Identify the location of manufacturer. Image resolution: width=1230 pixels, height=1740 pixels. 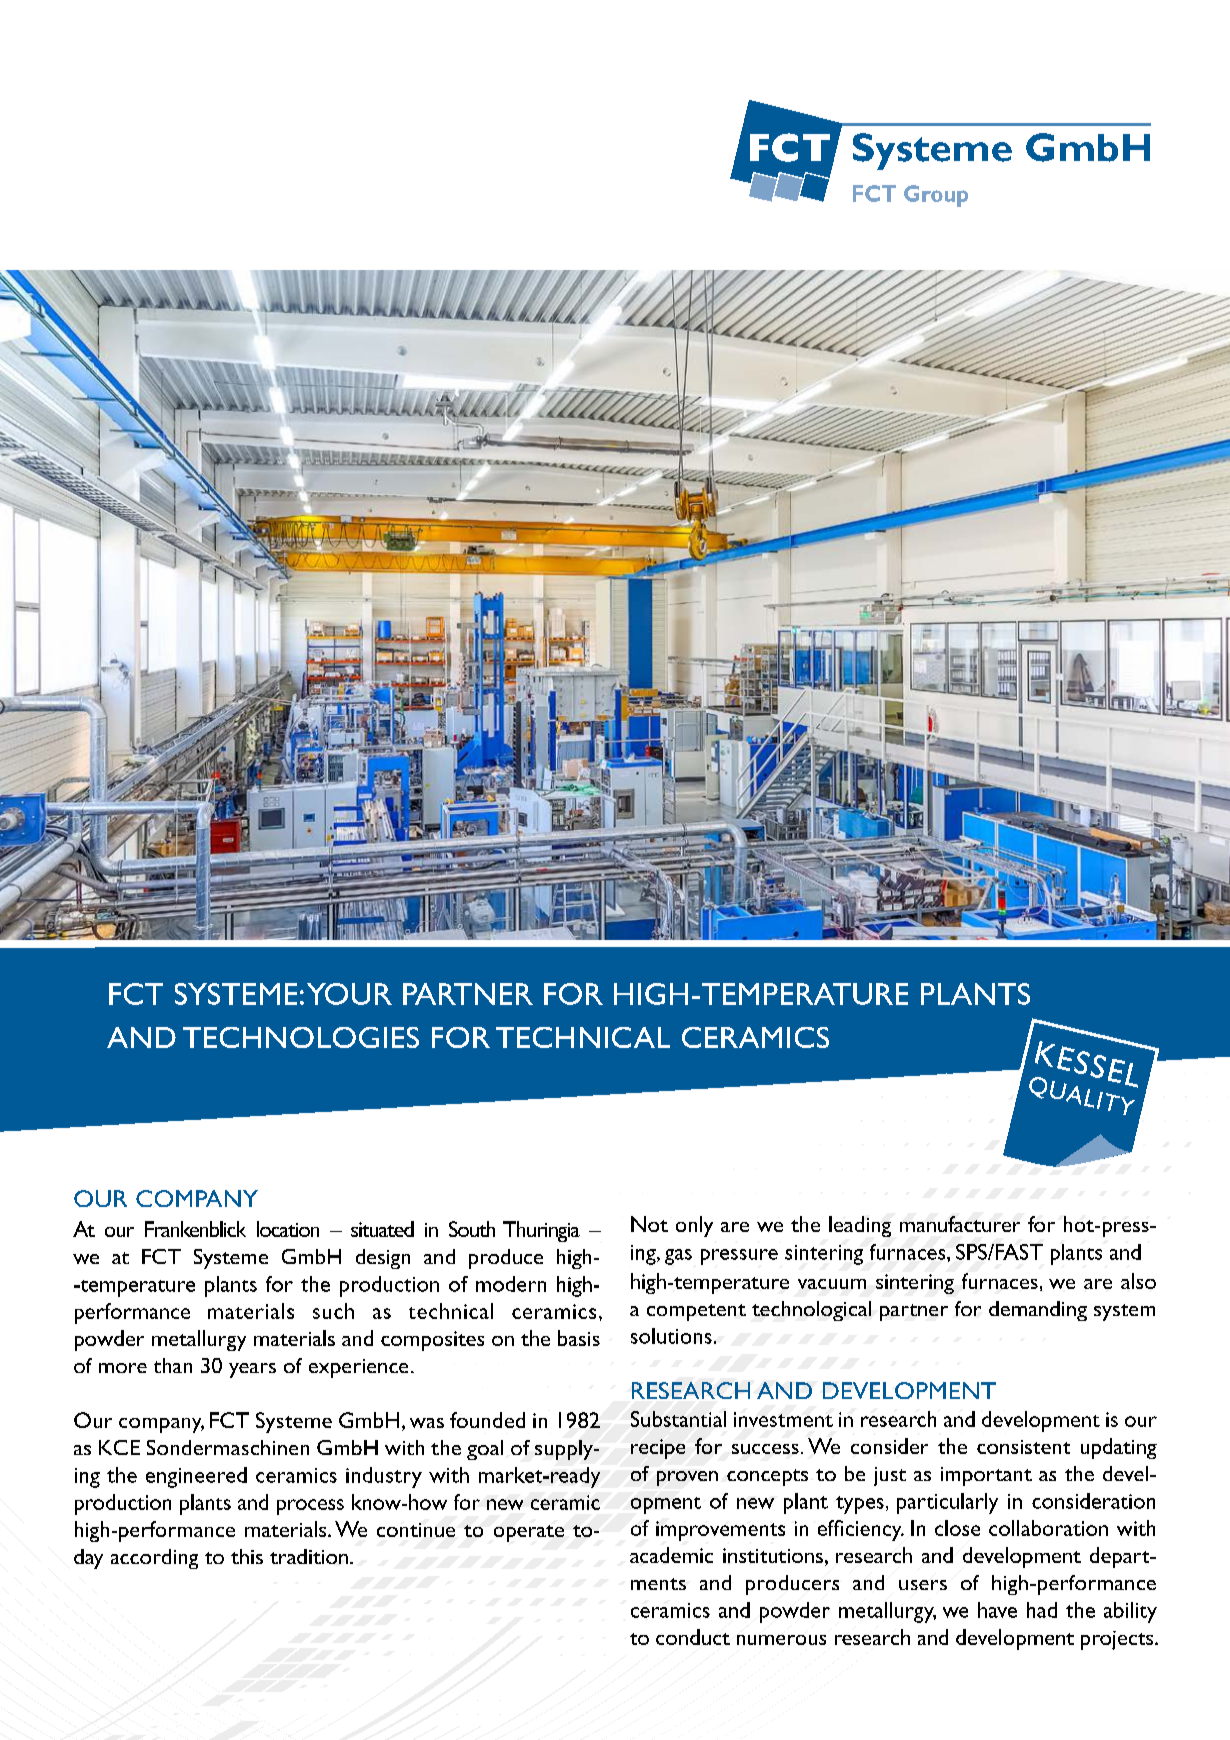
(960, 1224).
